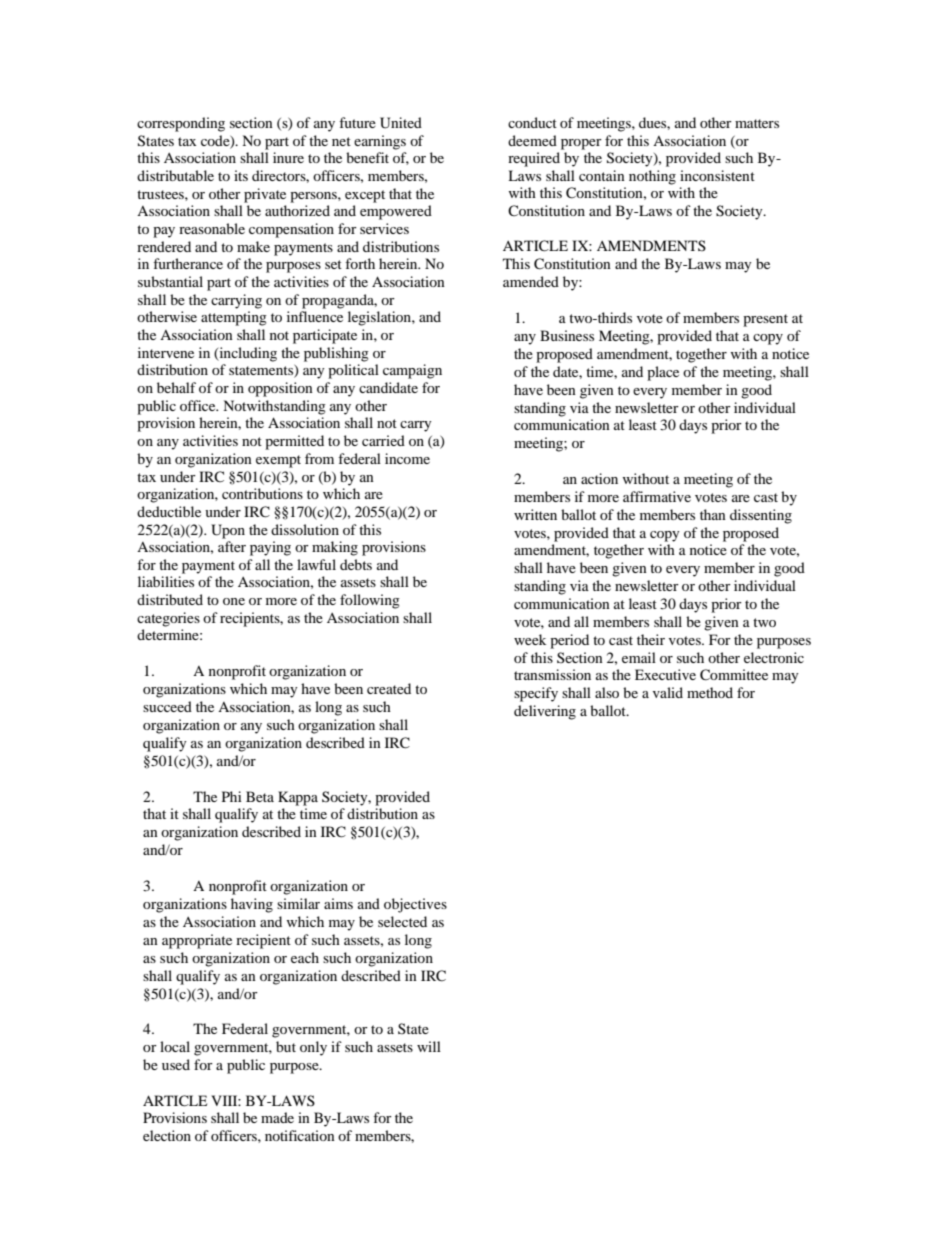 The width and height of the screenshot is (952, 1233). What do you see at coordinates (651, 639) in the screenshot?
I see `their` at bounding box center [651, 639].
